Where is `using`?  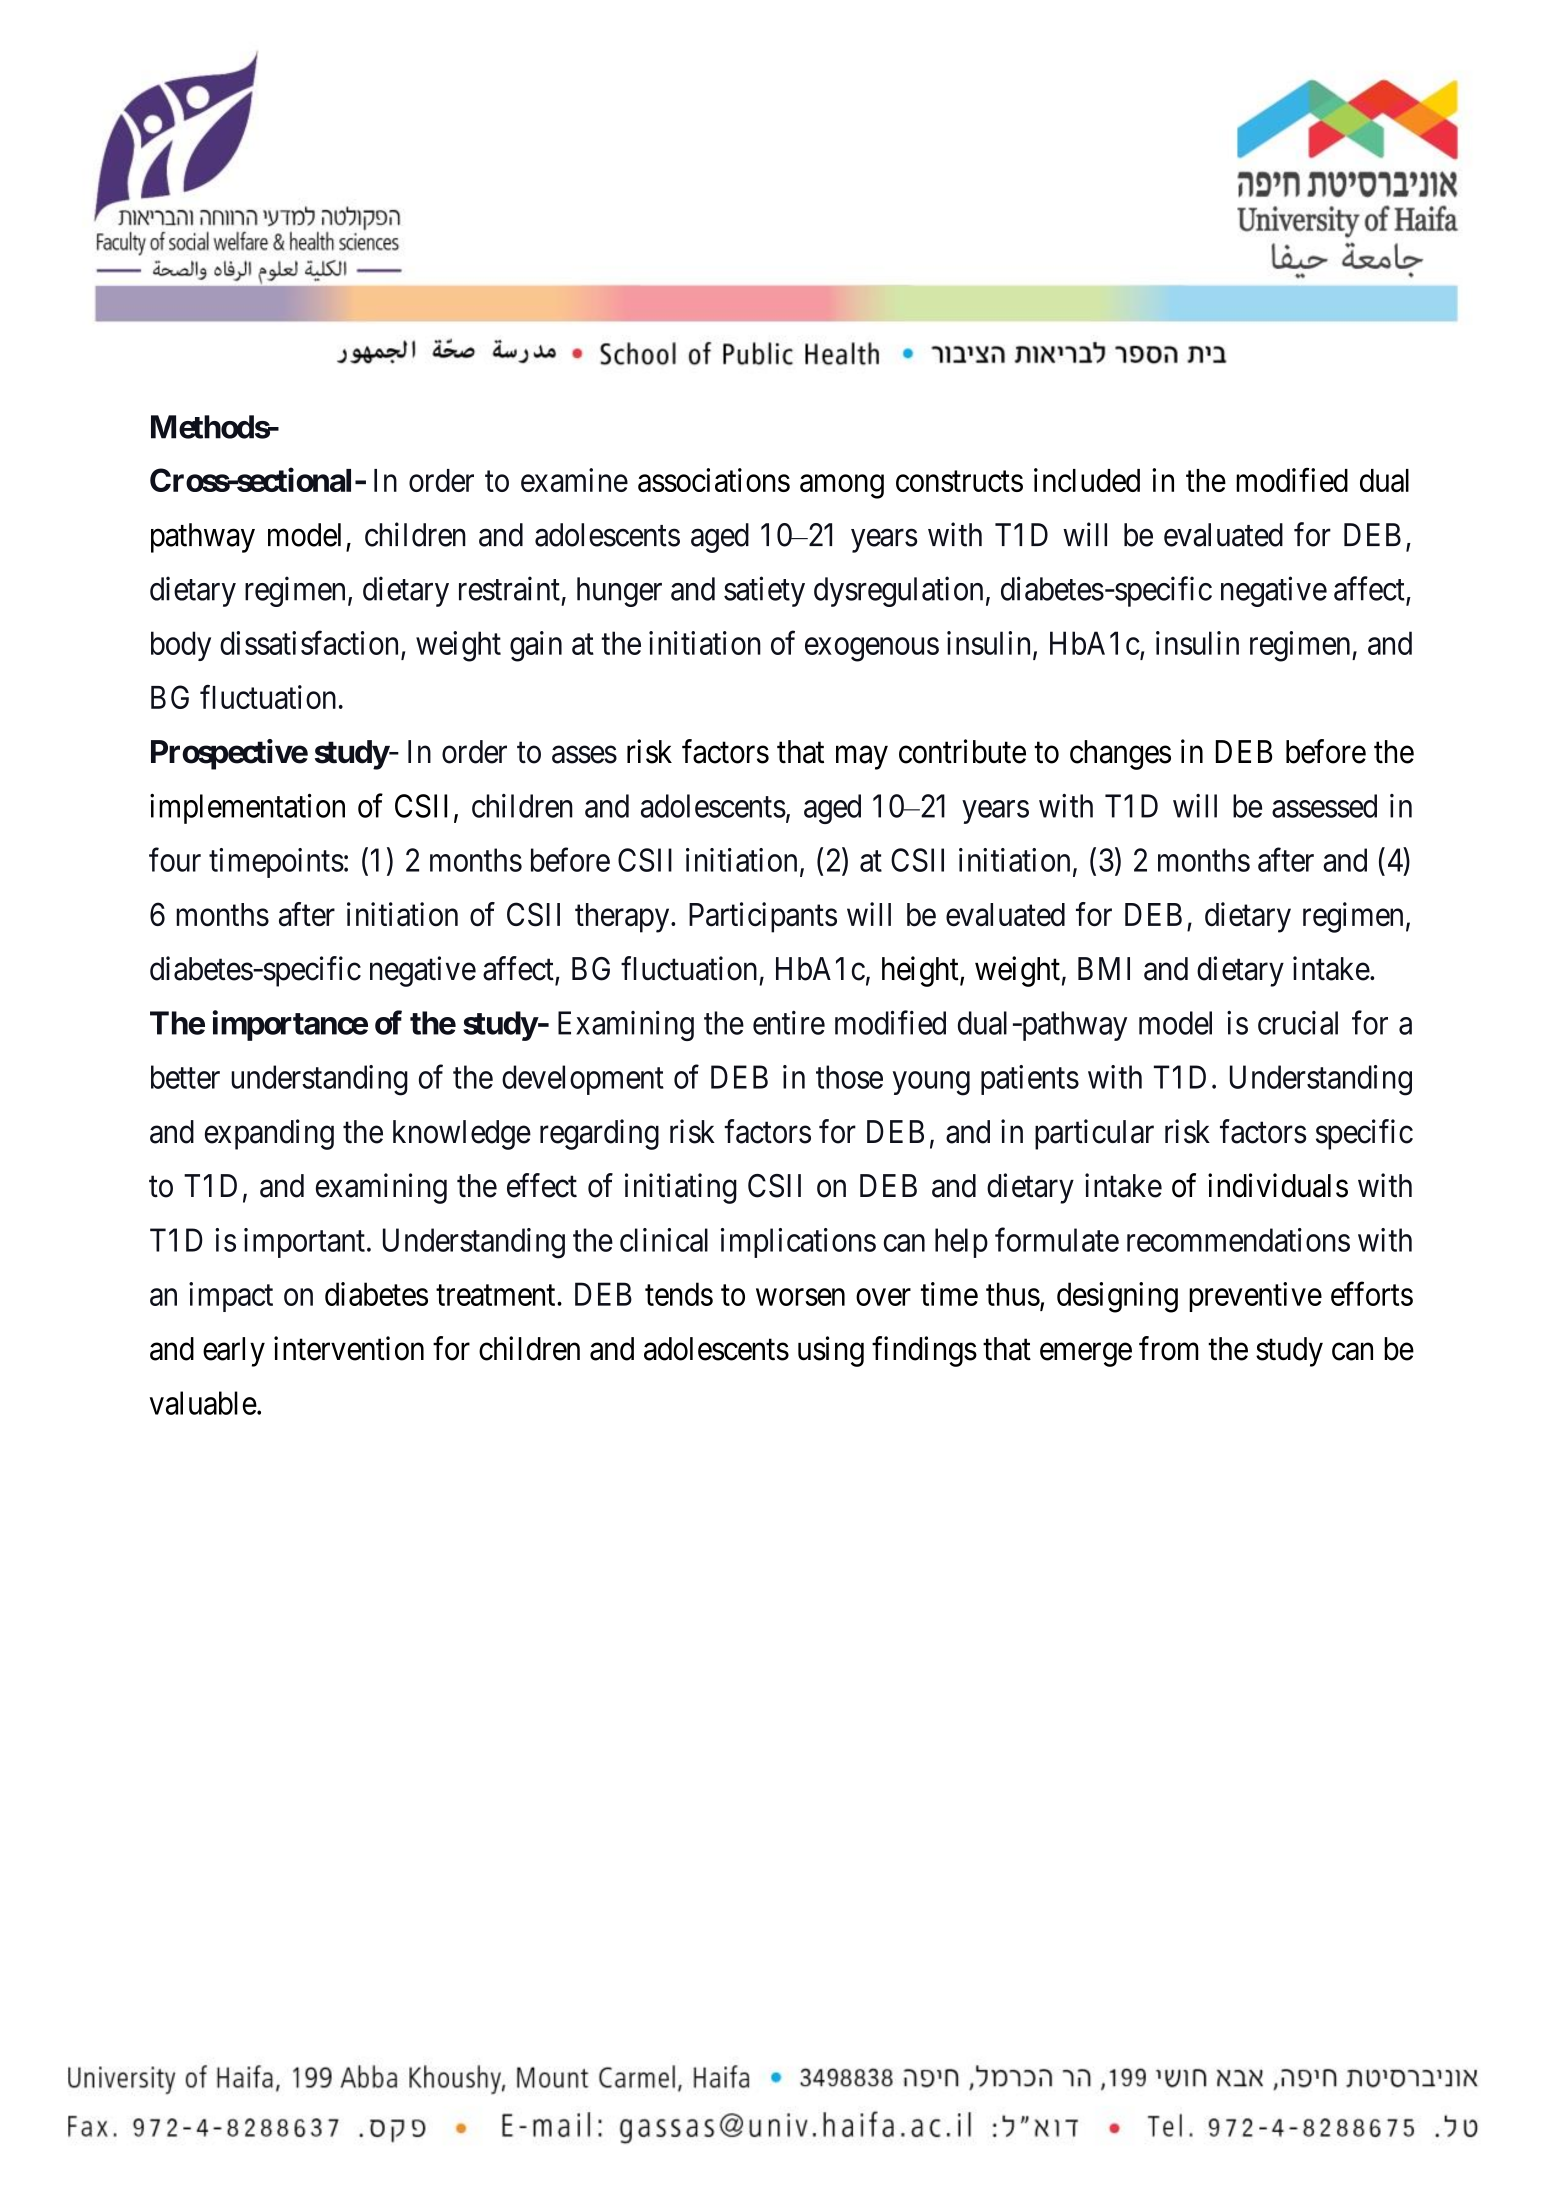
using is located at coordinates (831, 1351).
